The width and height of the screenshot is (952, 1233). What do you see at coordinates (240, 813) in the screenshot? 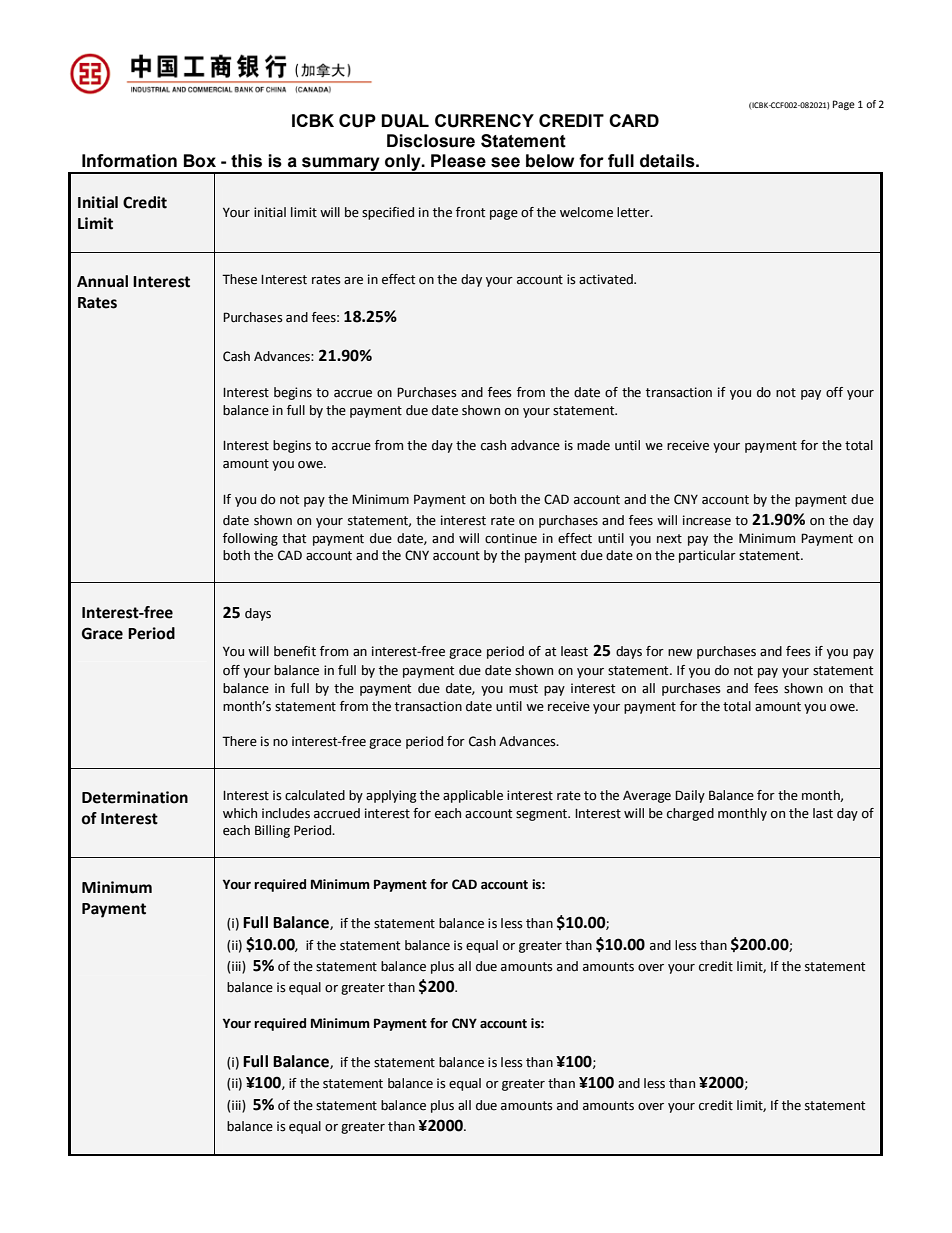
I see `which` at bounding box center [240, 813].
